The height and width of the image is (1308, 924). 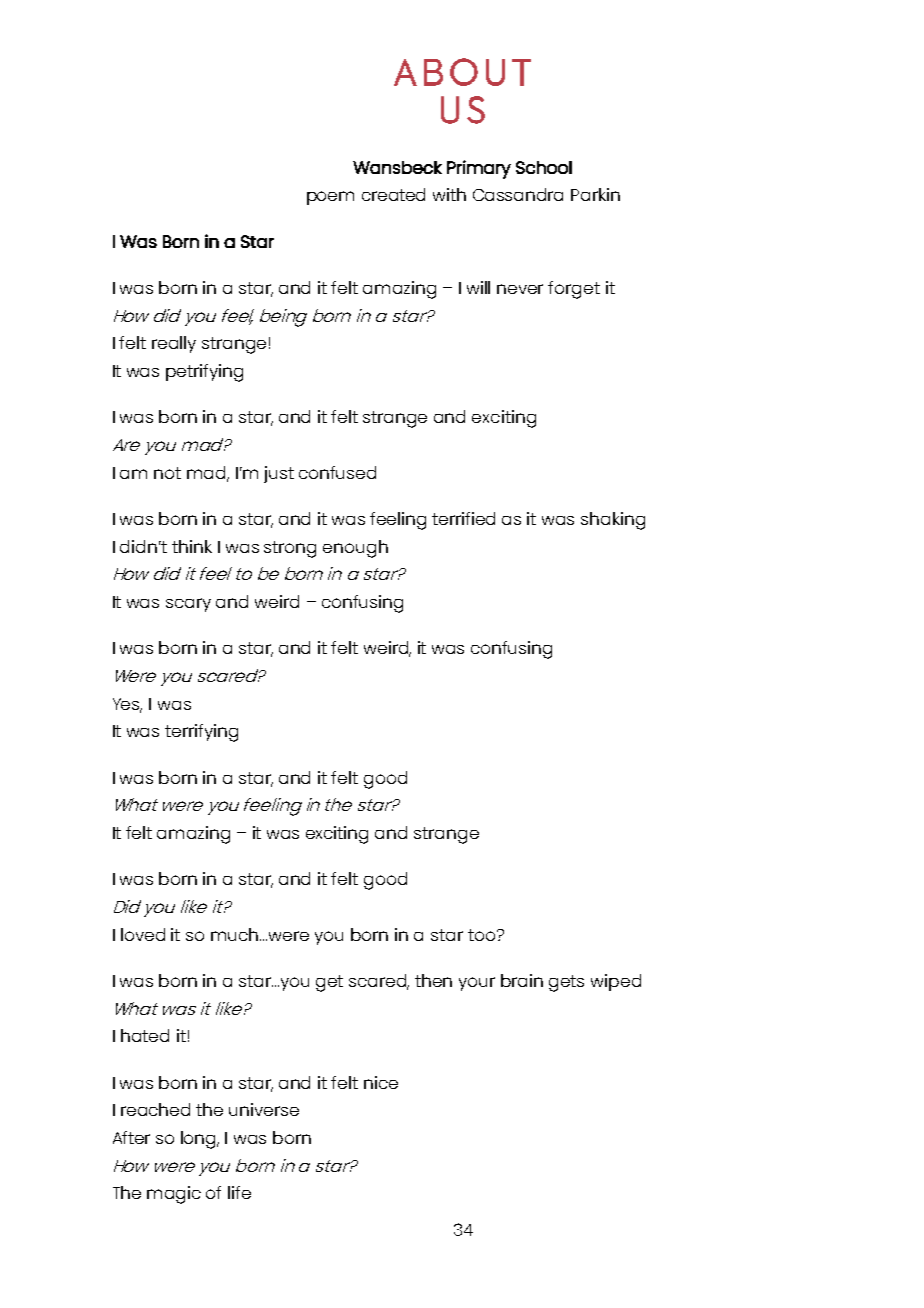 I want to click on gets, so click(x=566, y=983).
